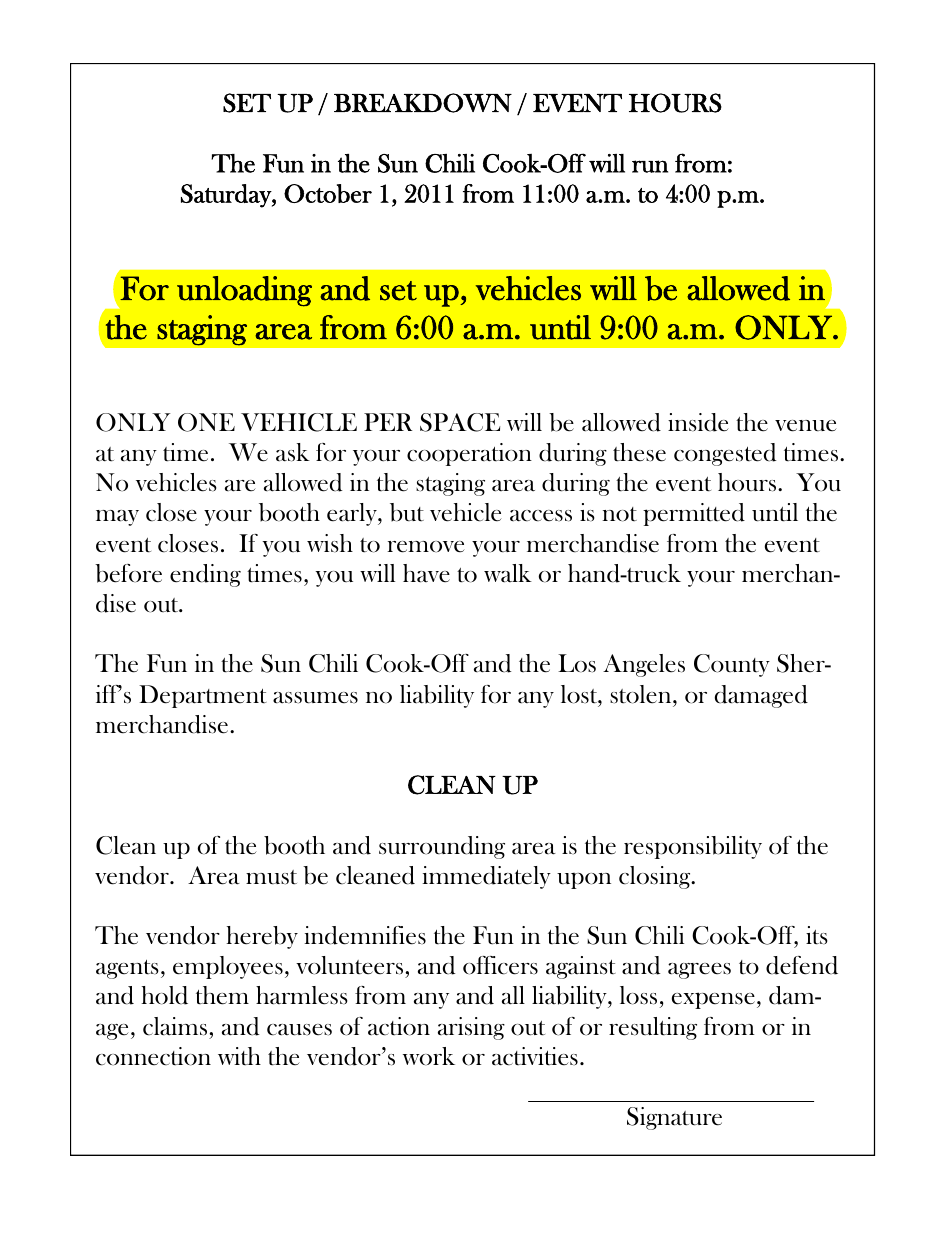  What do you see at coordinates (693, 847) in the image?
I see `responsibility` at bounding box center [693, 847].
